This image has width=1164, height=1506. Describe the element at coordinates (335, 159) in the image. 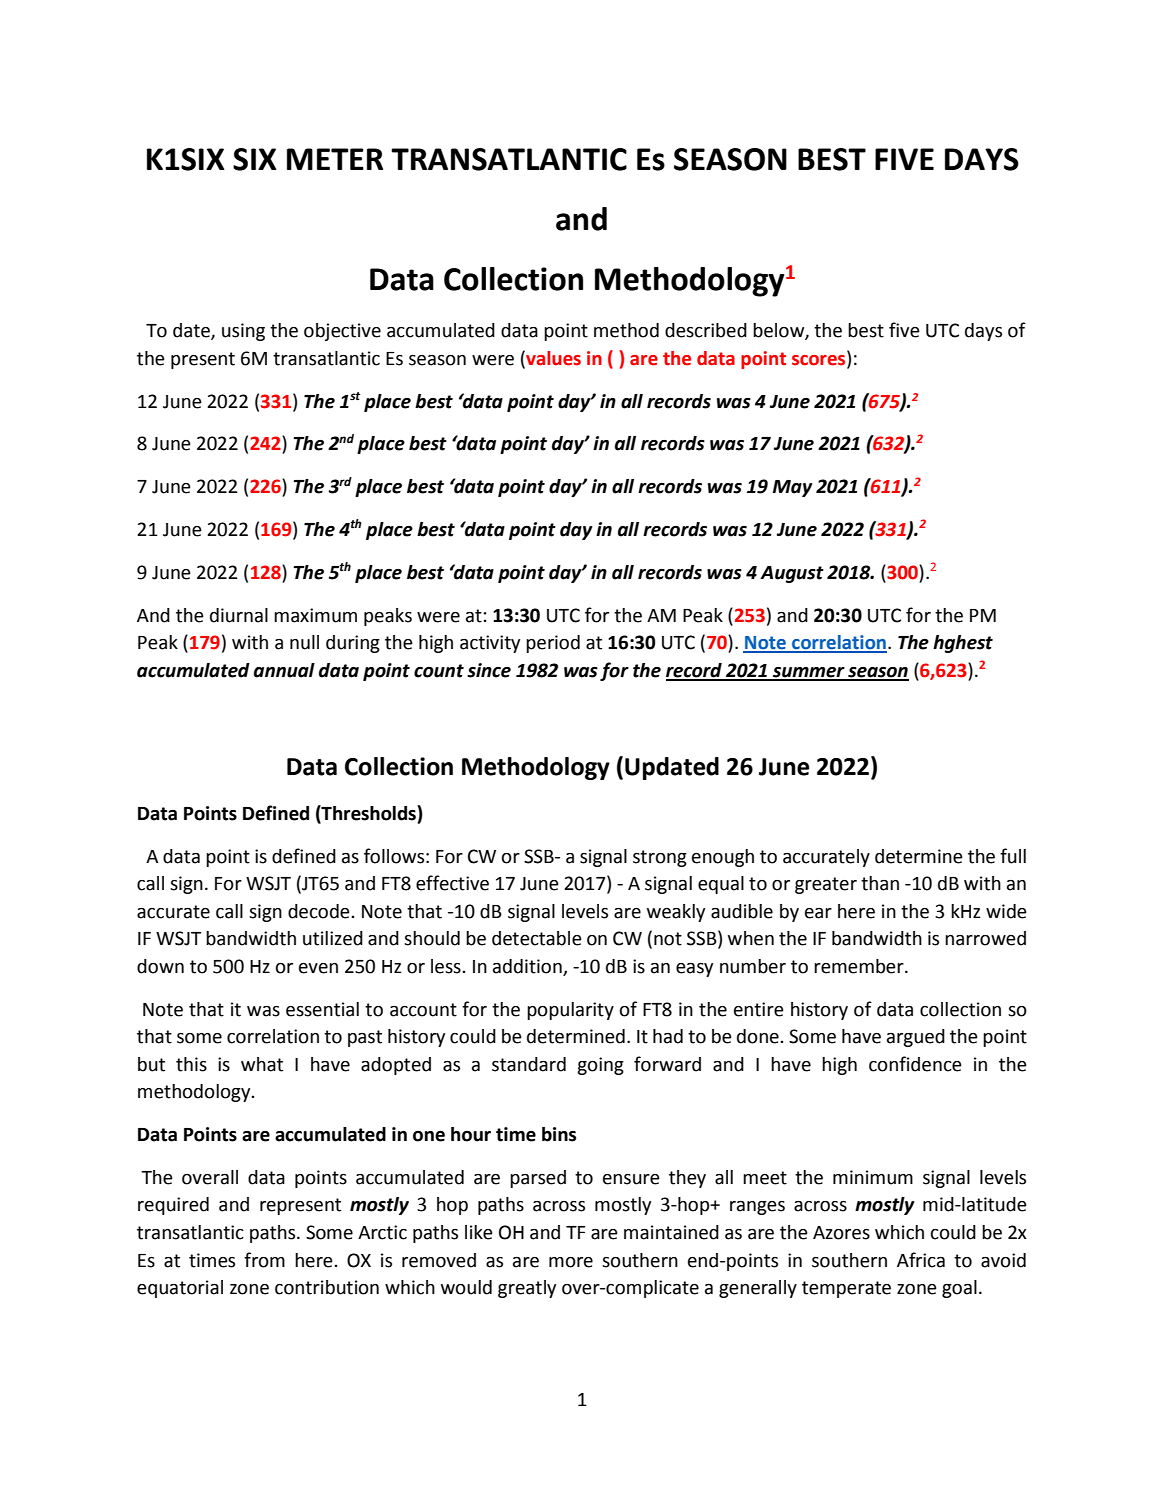

I see `METER` at that location.
